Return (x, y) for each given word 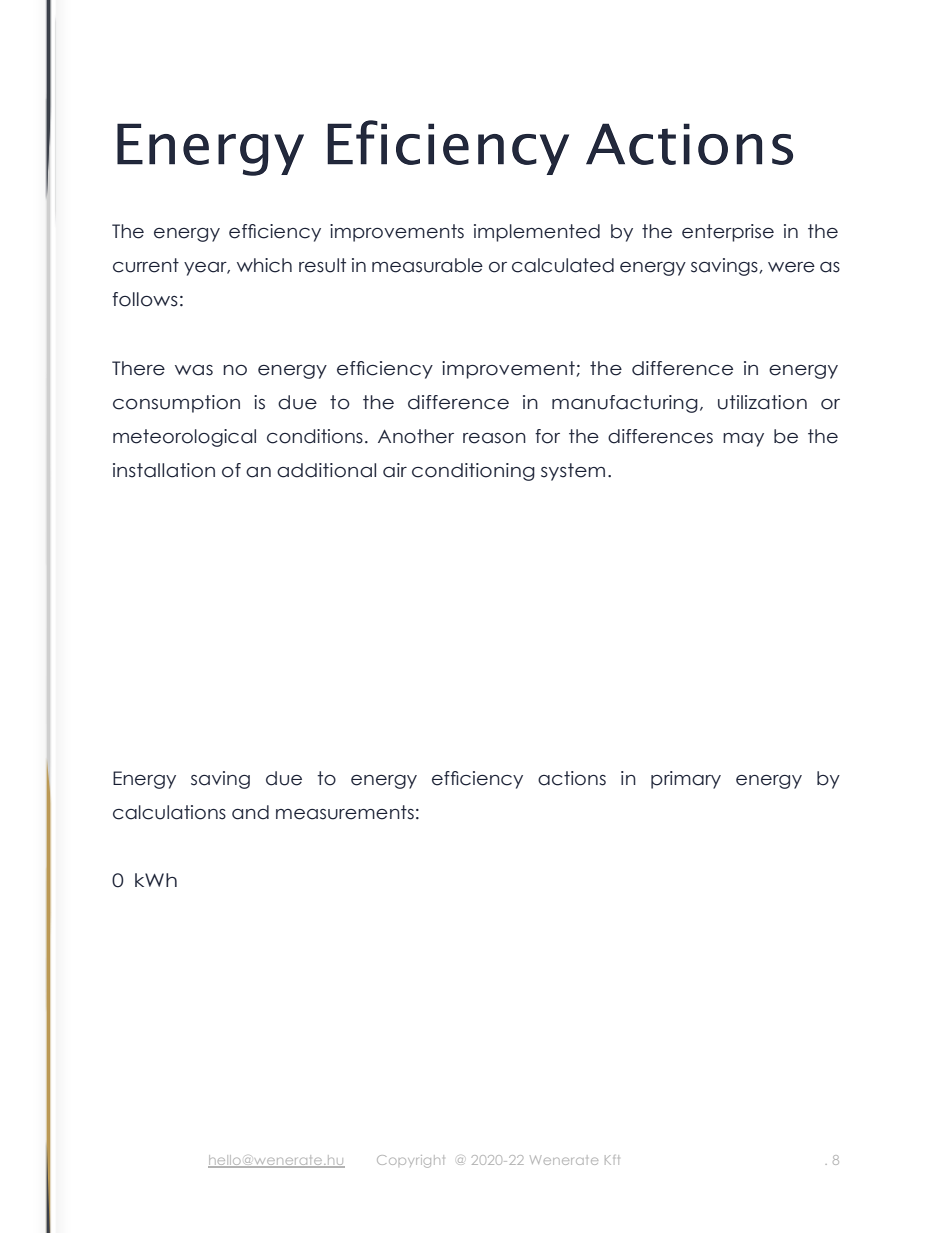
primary (686, 780)
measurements (345, 812)
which (264, 265)
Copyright (410, 1161)
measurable (427, 265)
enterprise (728, 233)
